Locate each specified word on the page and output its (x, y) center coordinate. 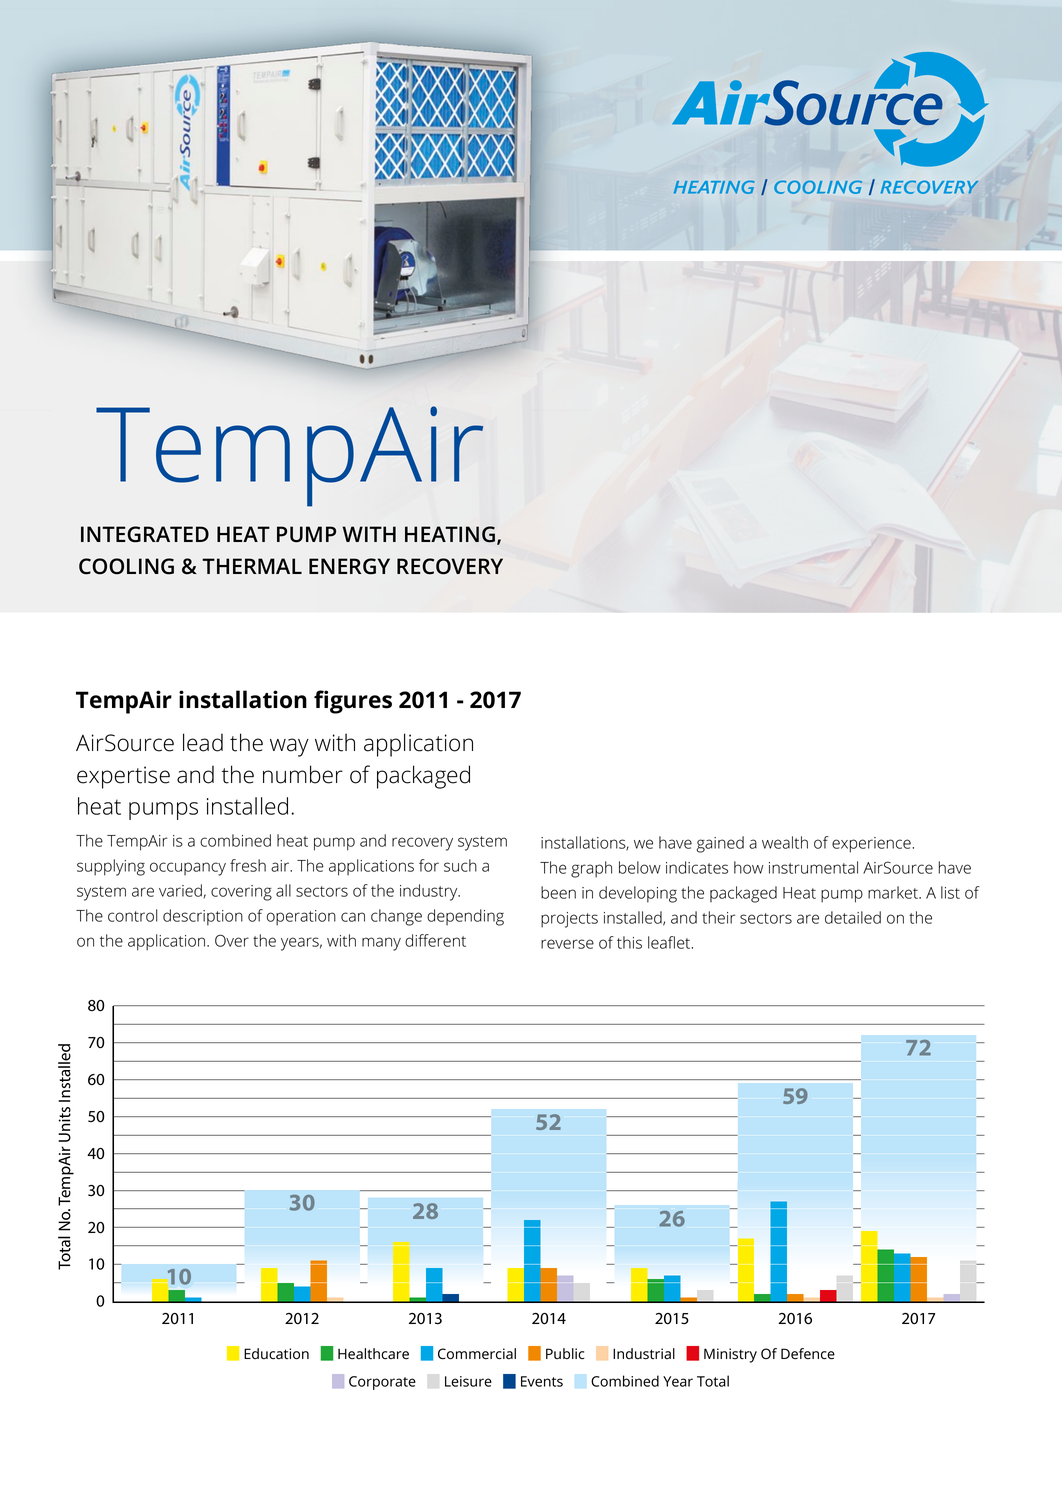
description (203, 917)
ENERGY (349, 566)
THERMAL (252, 566)
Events (542, 1381)
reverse (567, 944)
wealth (785, 842)
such (460, 865)
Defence (808, 1354)
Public (565, 1353)
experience (871, 845)
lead (203, 742)
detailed (853, 917)
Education (276, 1354)
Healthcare (373, 1354)
